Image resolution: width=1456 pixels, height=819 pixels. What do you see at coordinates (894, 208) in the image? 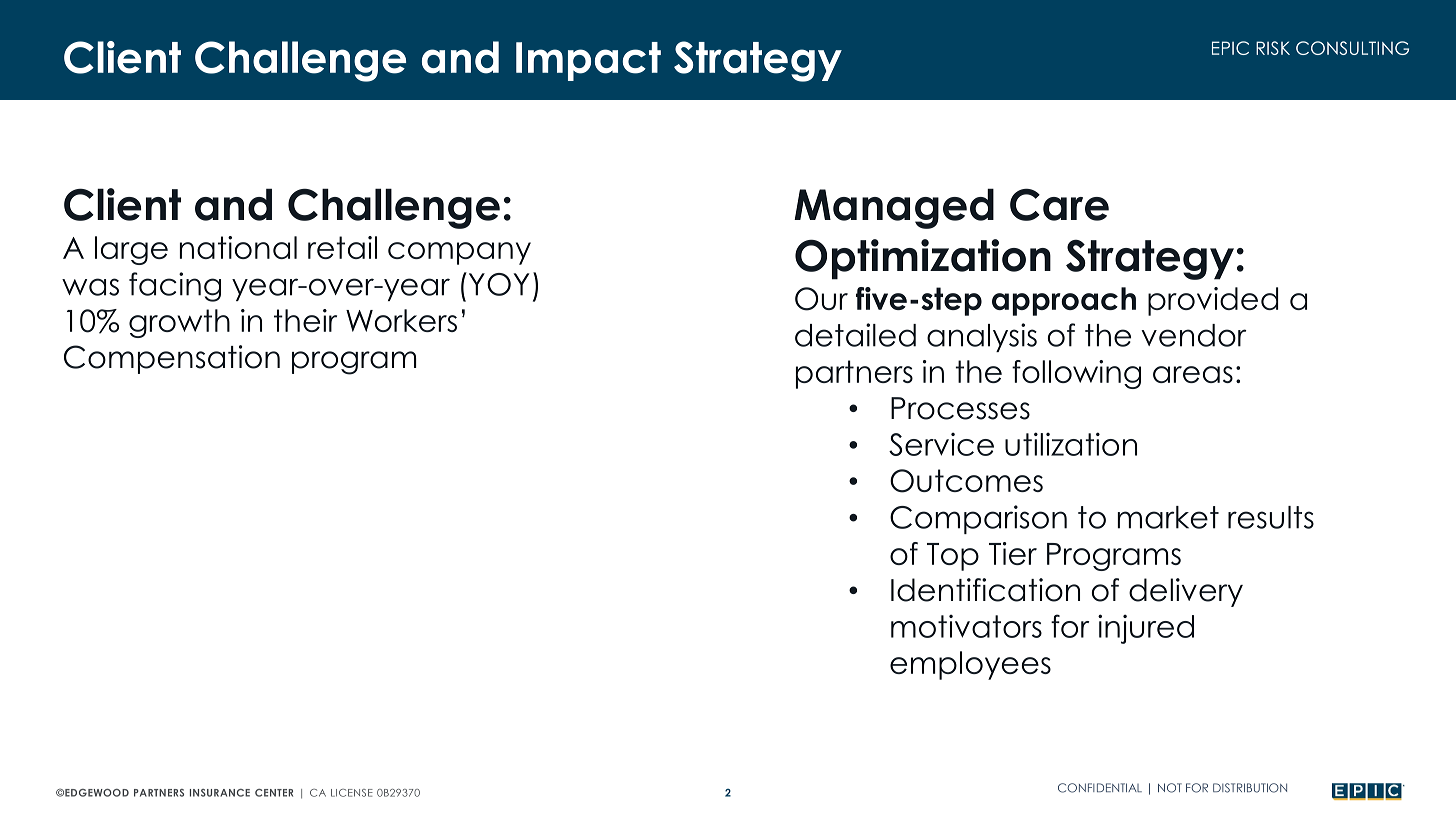
I see `Managed` at bounding box center [894, 208].
